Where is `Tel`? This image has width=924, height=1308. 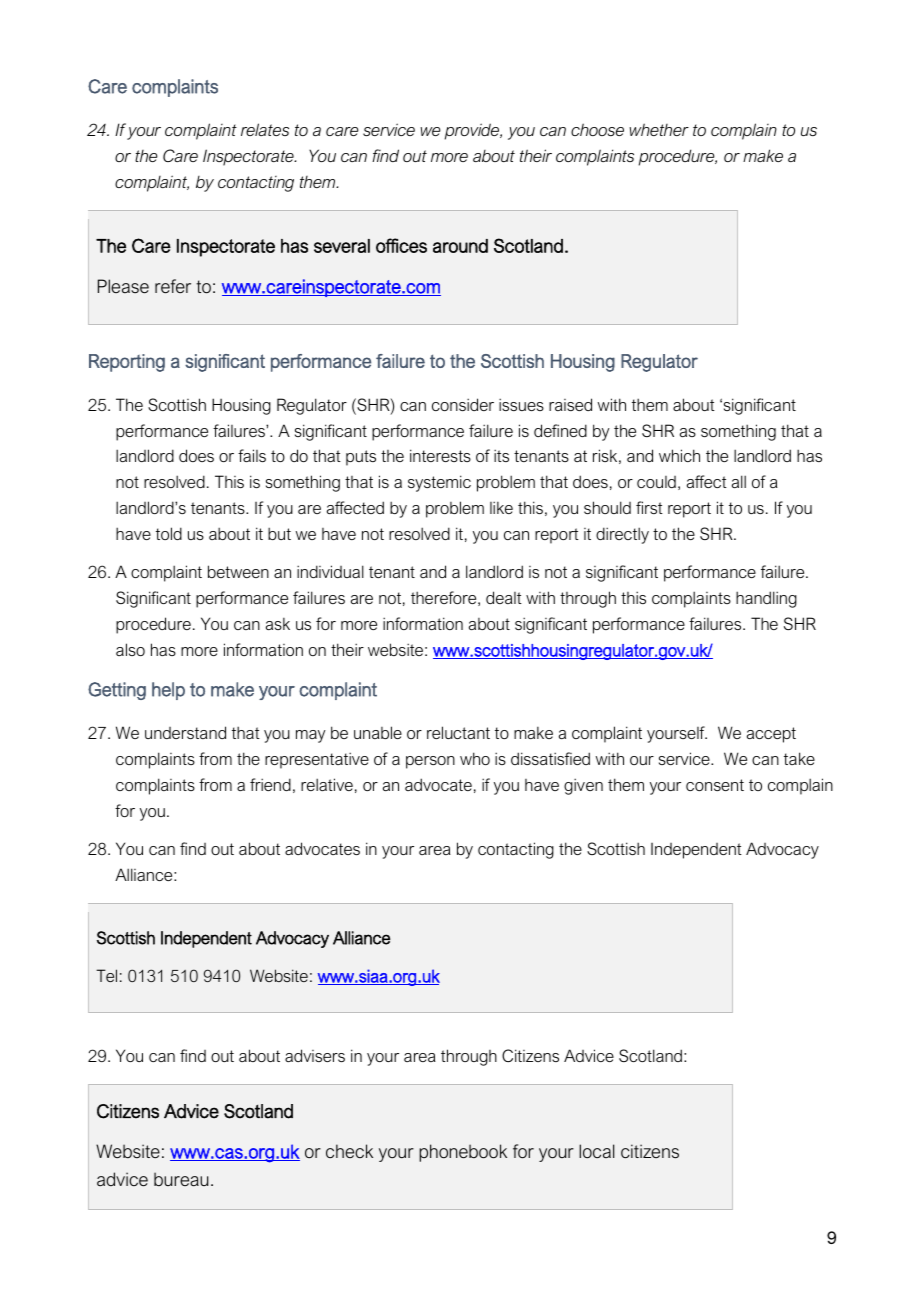 Tel is located at coordinates (106, 975).
